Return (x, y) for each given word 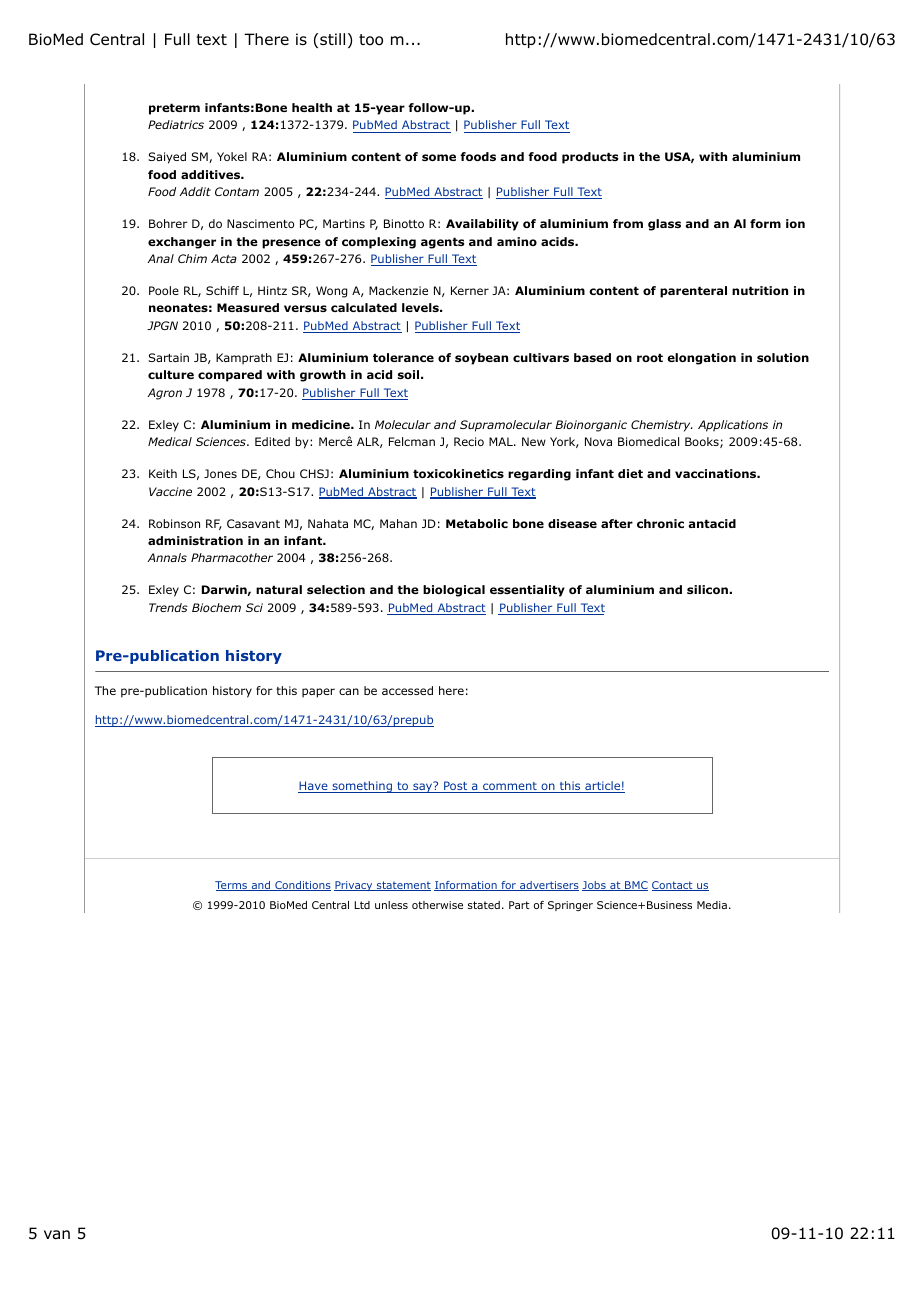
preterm (174, 109)
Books (703, 442)
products (590, 158)
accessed (407, 690)
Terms (232, 886)
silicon (708, 589)
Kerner (470, 290)
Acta (224, 258)
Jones (220, 473)
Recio (469, 441)
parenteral (693, 292)
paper (318, 693)
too (371, 40)
